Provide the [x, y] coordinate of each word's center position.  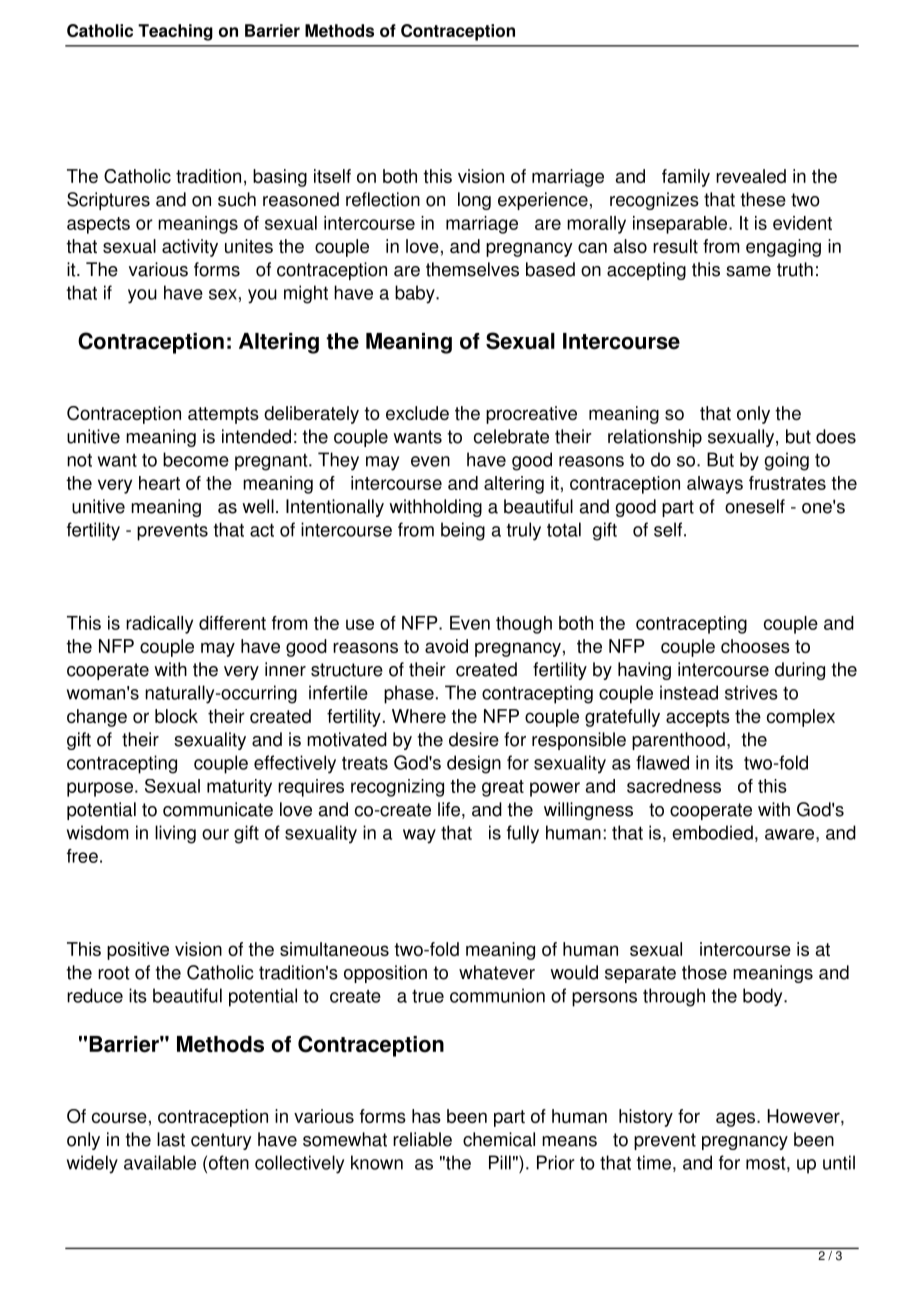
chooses [755, 646]
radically [159, 625]
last [171, 1139]
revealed [751, 176]
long [474, 201]
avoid [446, 646]
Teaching [175, 32]
